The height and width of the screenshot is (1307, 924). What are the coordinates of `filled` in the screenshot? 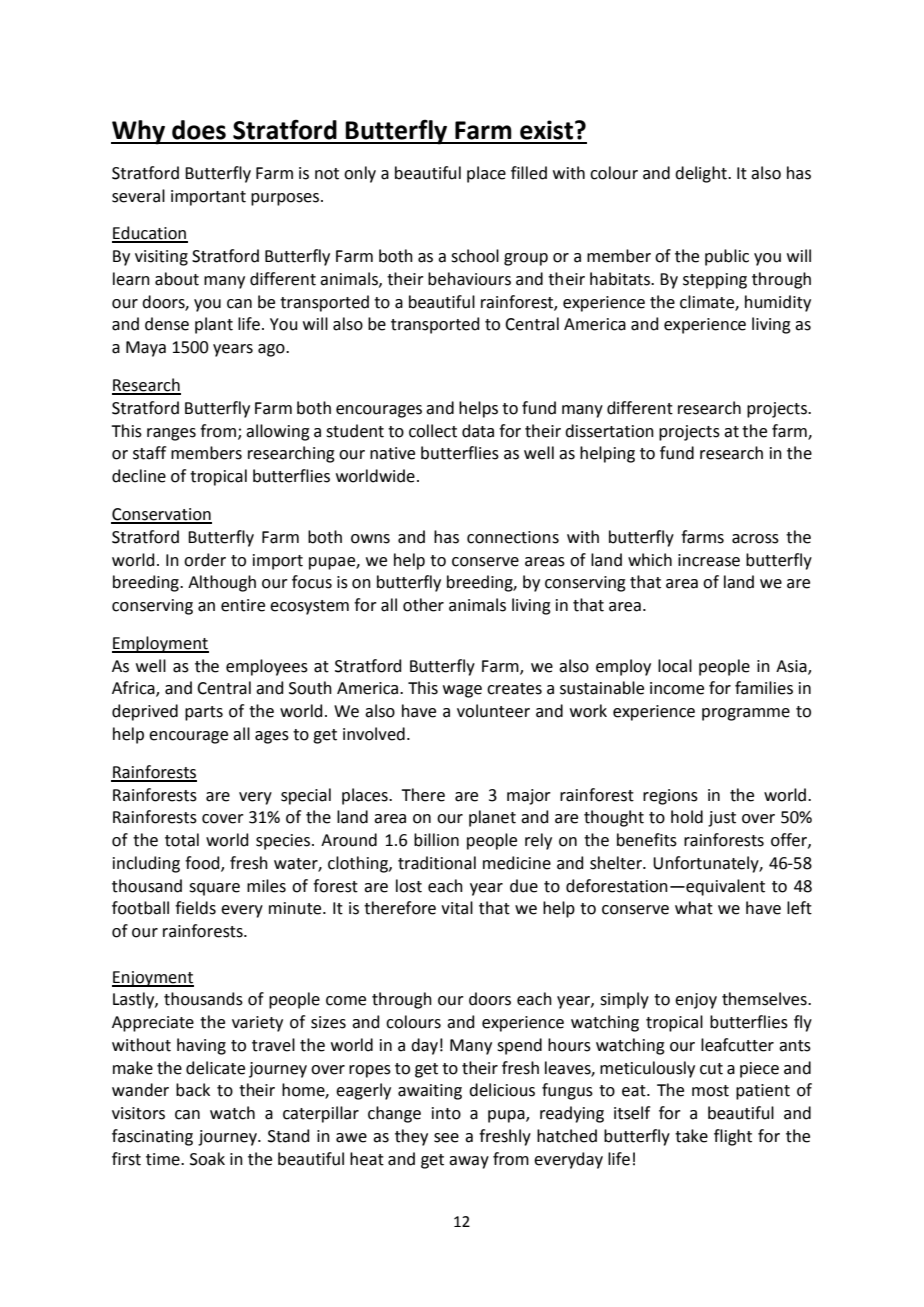 It's located at (529, 173).
